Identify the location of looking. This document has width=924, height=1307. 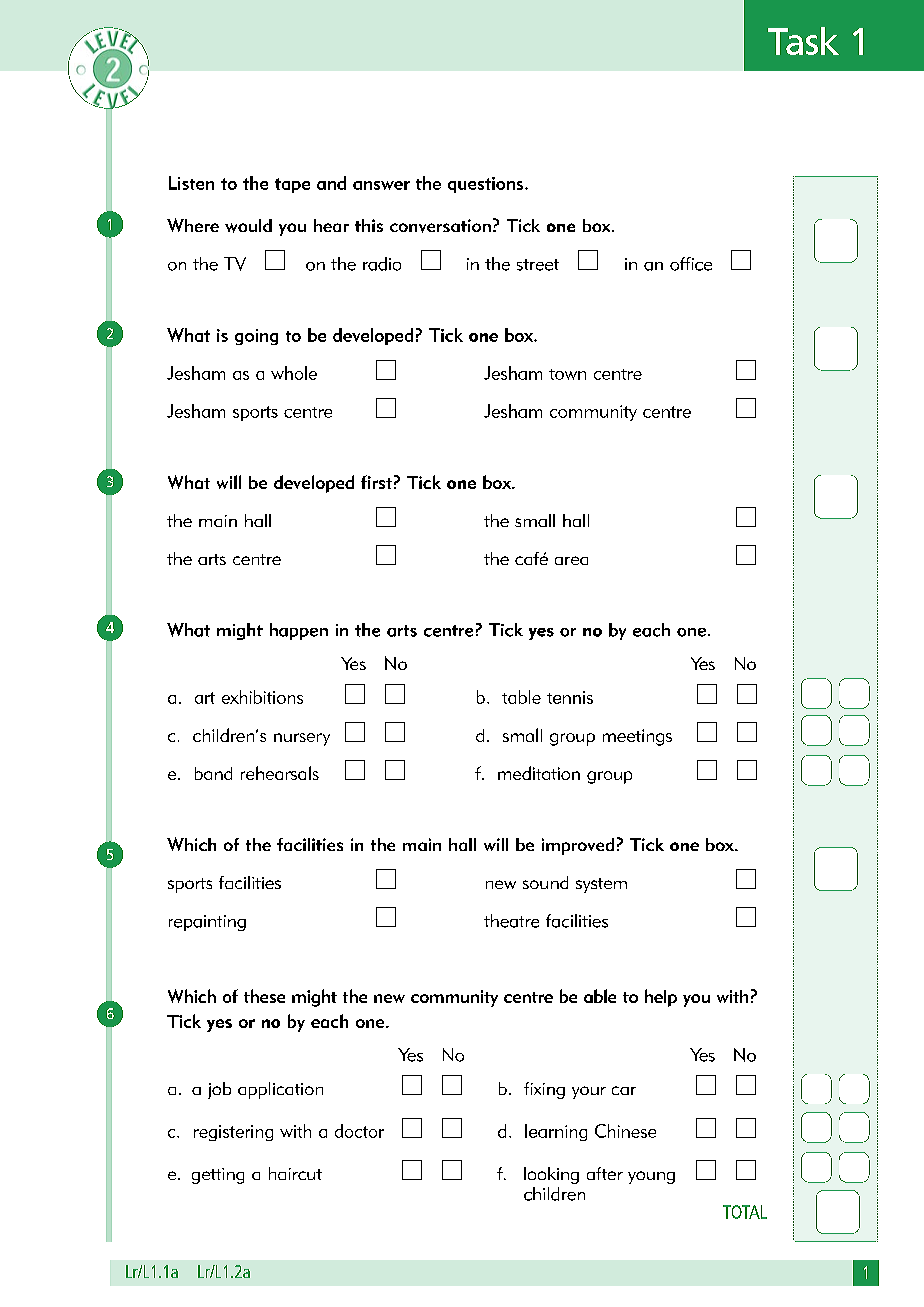
(551, 1175).
